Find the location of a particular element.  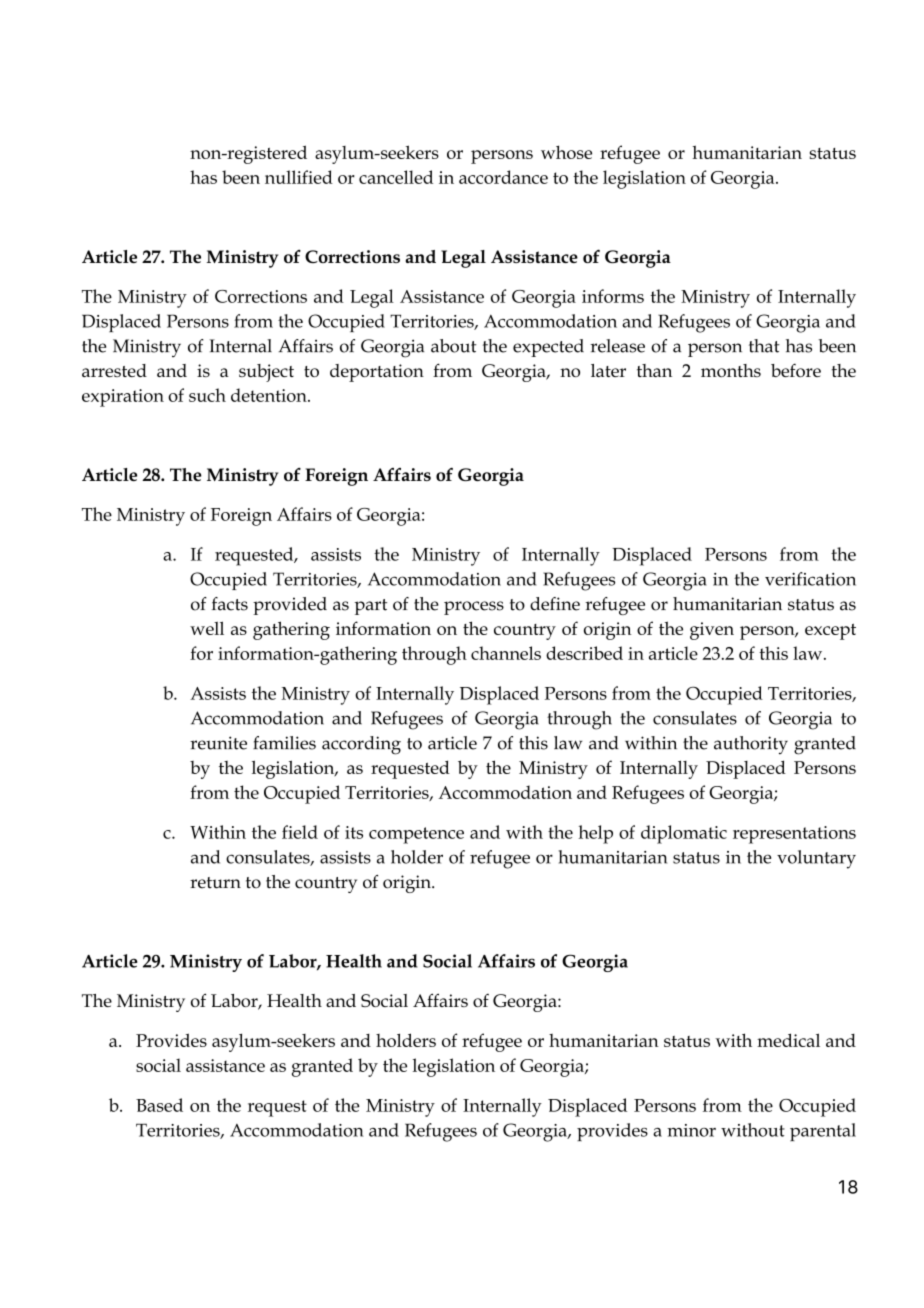

given is located at coordinates (712, 631).
